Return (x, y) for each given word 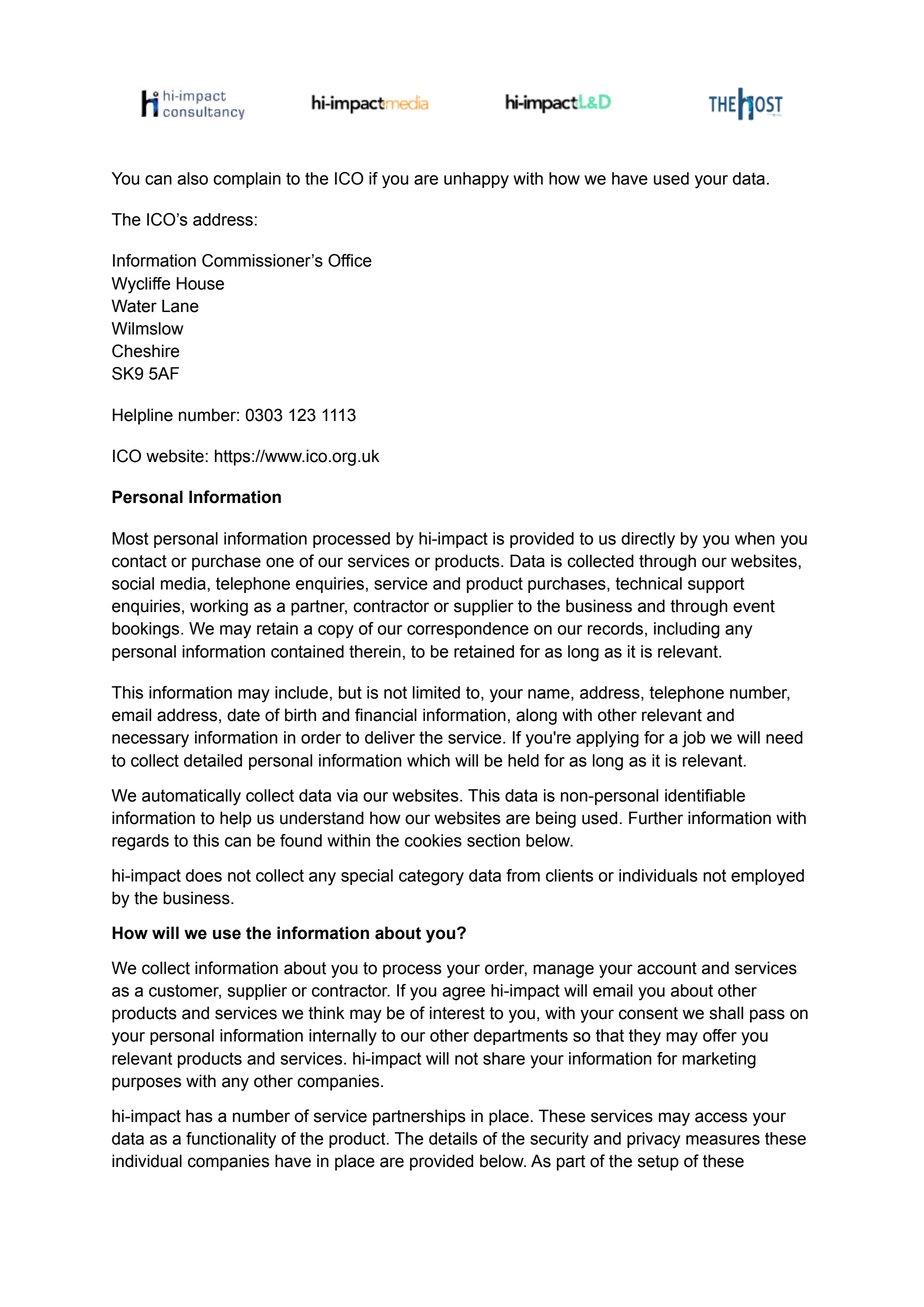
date (243, 715)
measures (723, 1140)
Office (350, 260)
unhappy (476, 180)
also (192, 178)
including (687, 630)
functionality (231, 1140)
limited (436, 692)
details (453, 1138)
